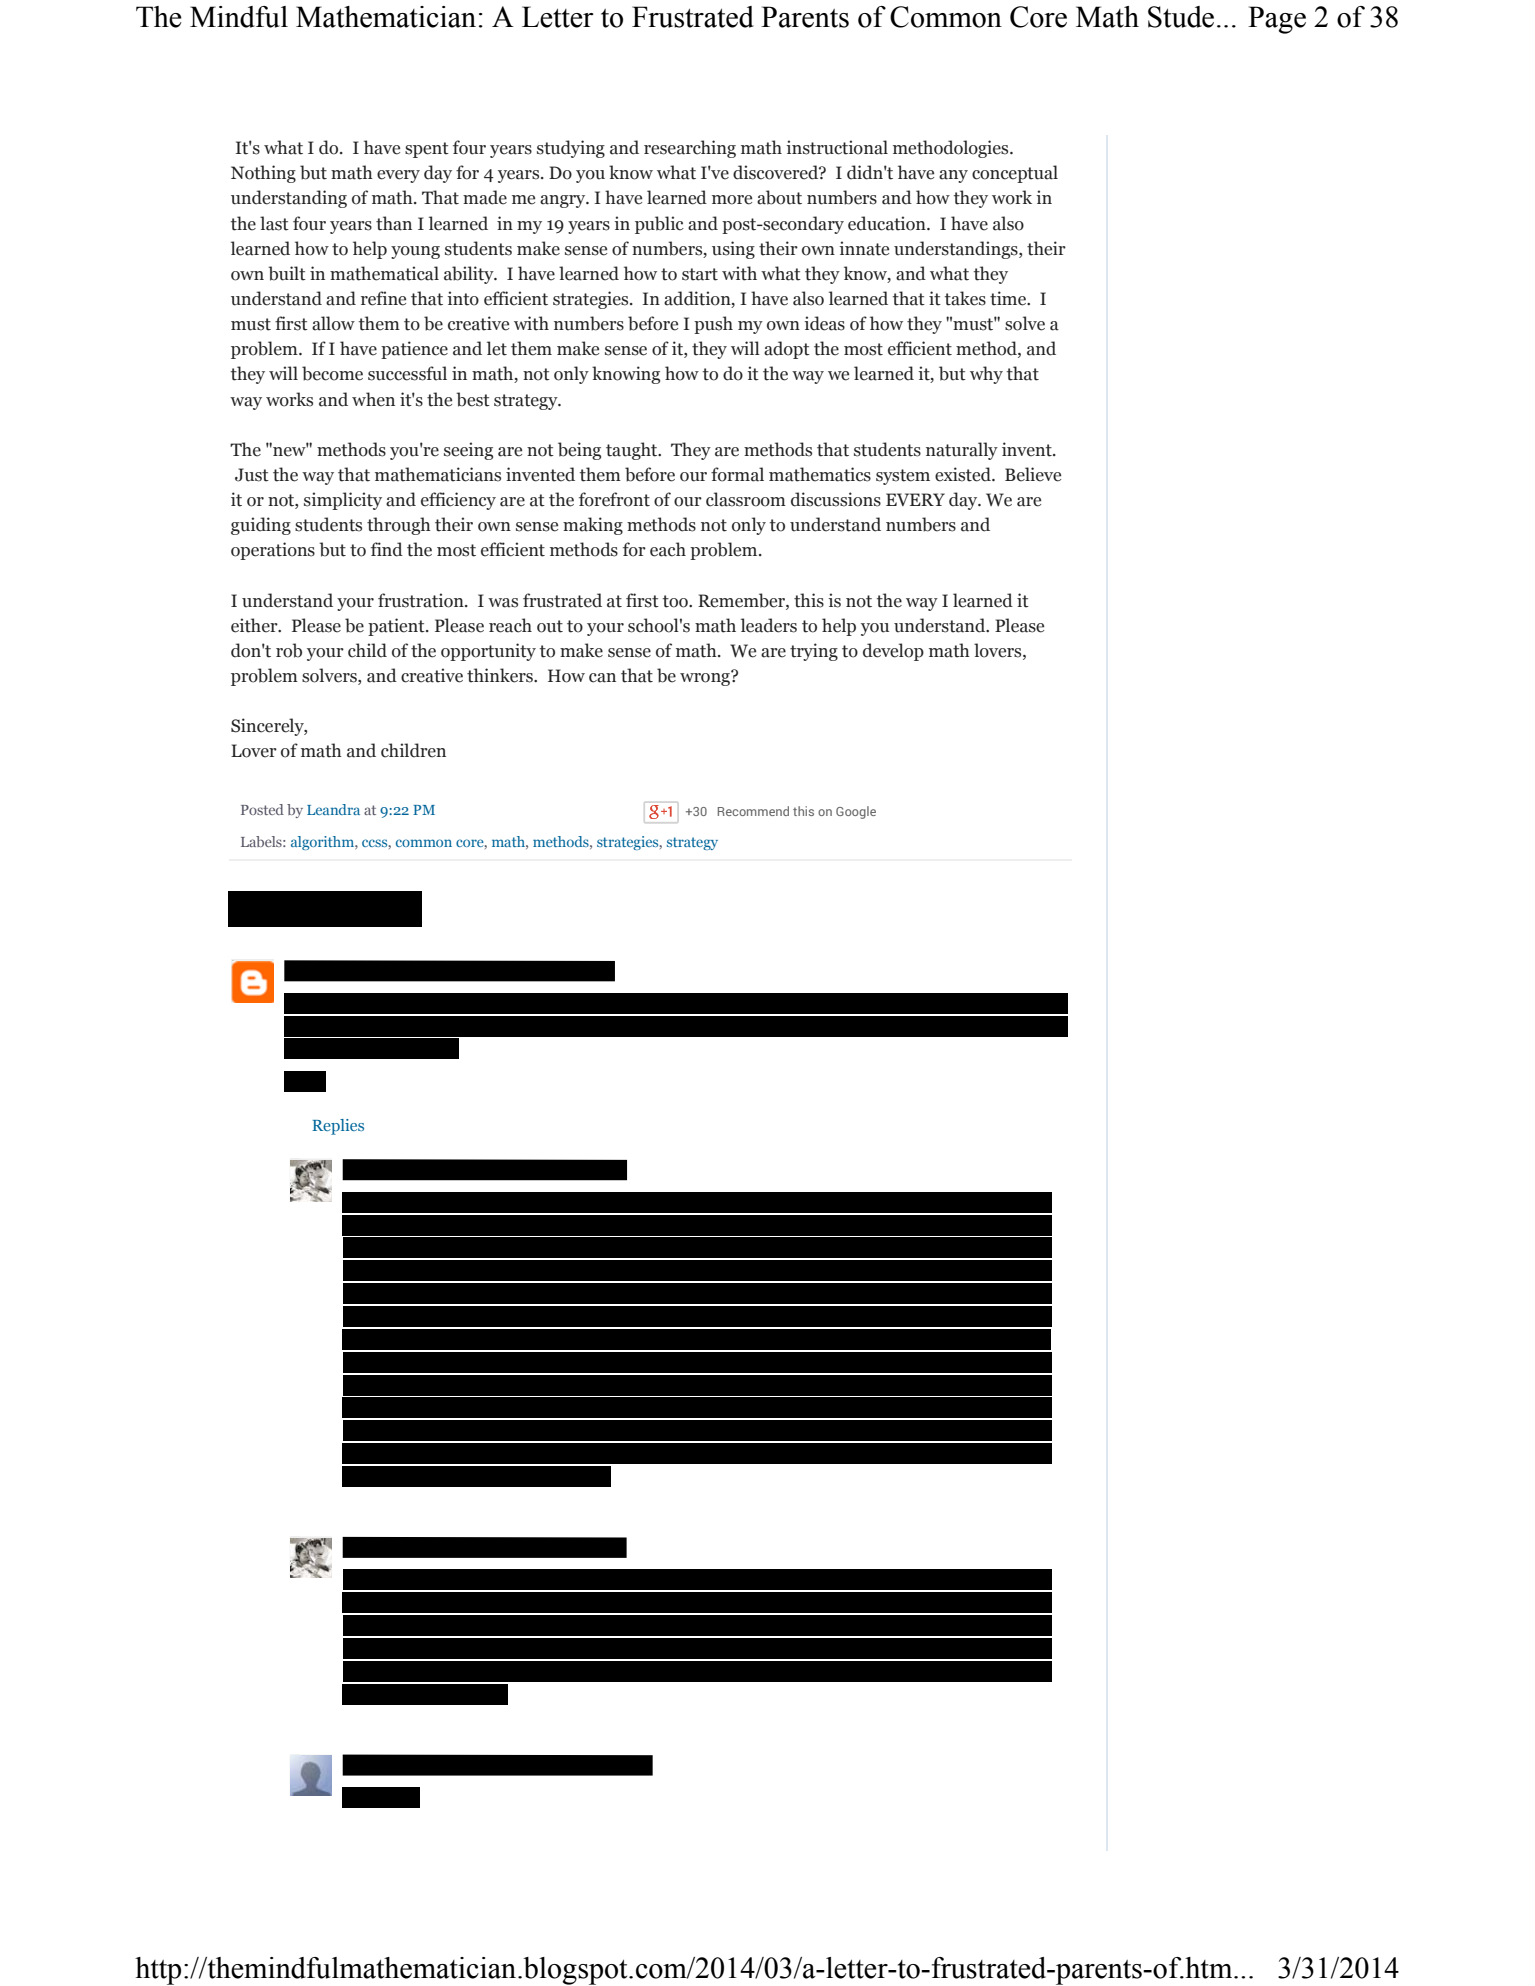 This page has height=1986, width=1535. I want to click on Recommend, so click(753, 811).
